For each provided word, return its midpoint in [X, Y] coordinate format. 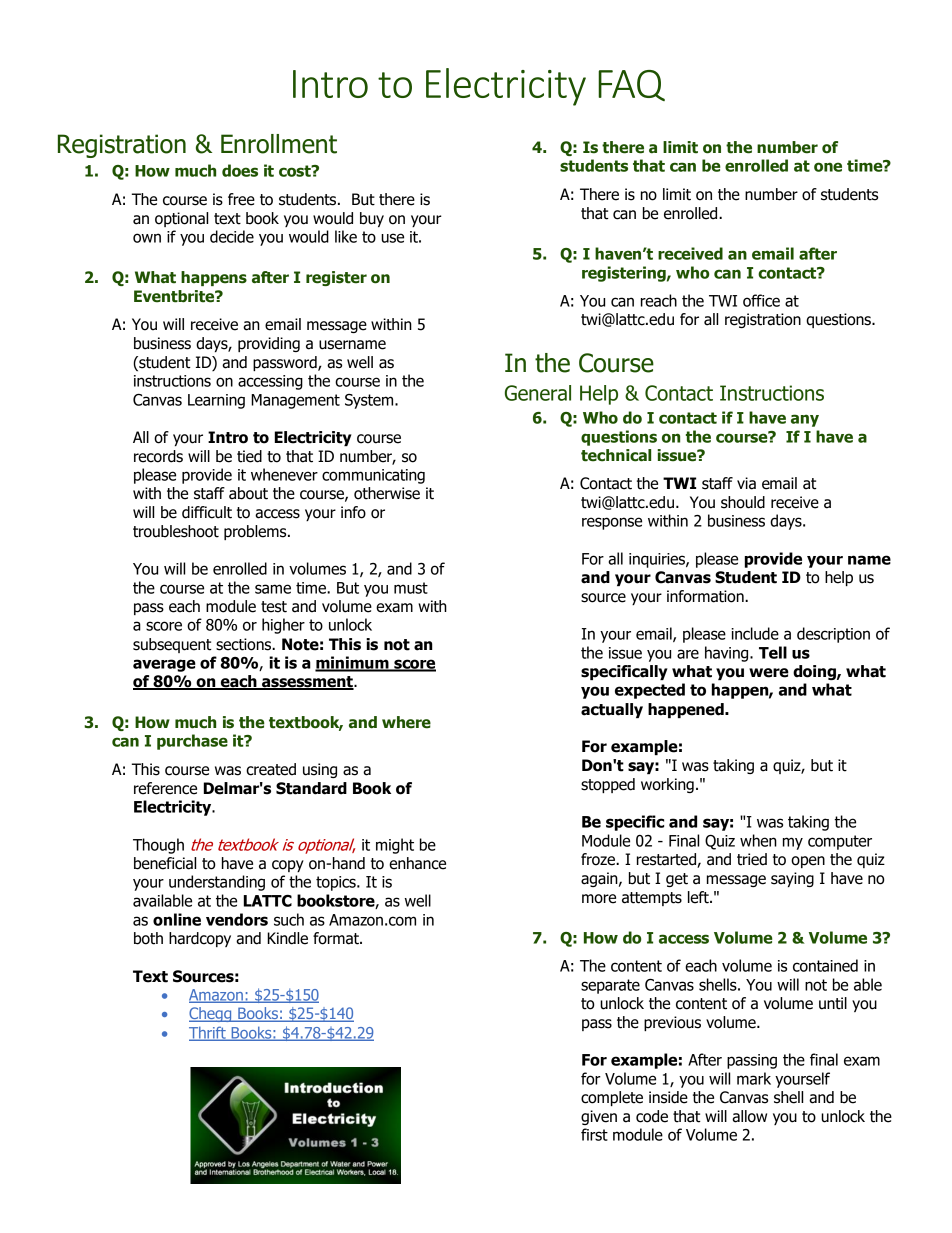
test [274, 607]
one [828, 167]
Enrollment [279, 144]
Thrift [208, 1033]
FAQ [631, 85]
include [755, 633]
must [411, 588]
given [599, 1117]
